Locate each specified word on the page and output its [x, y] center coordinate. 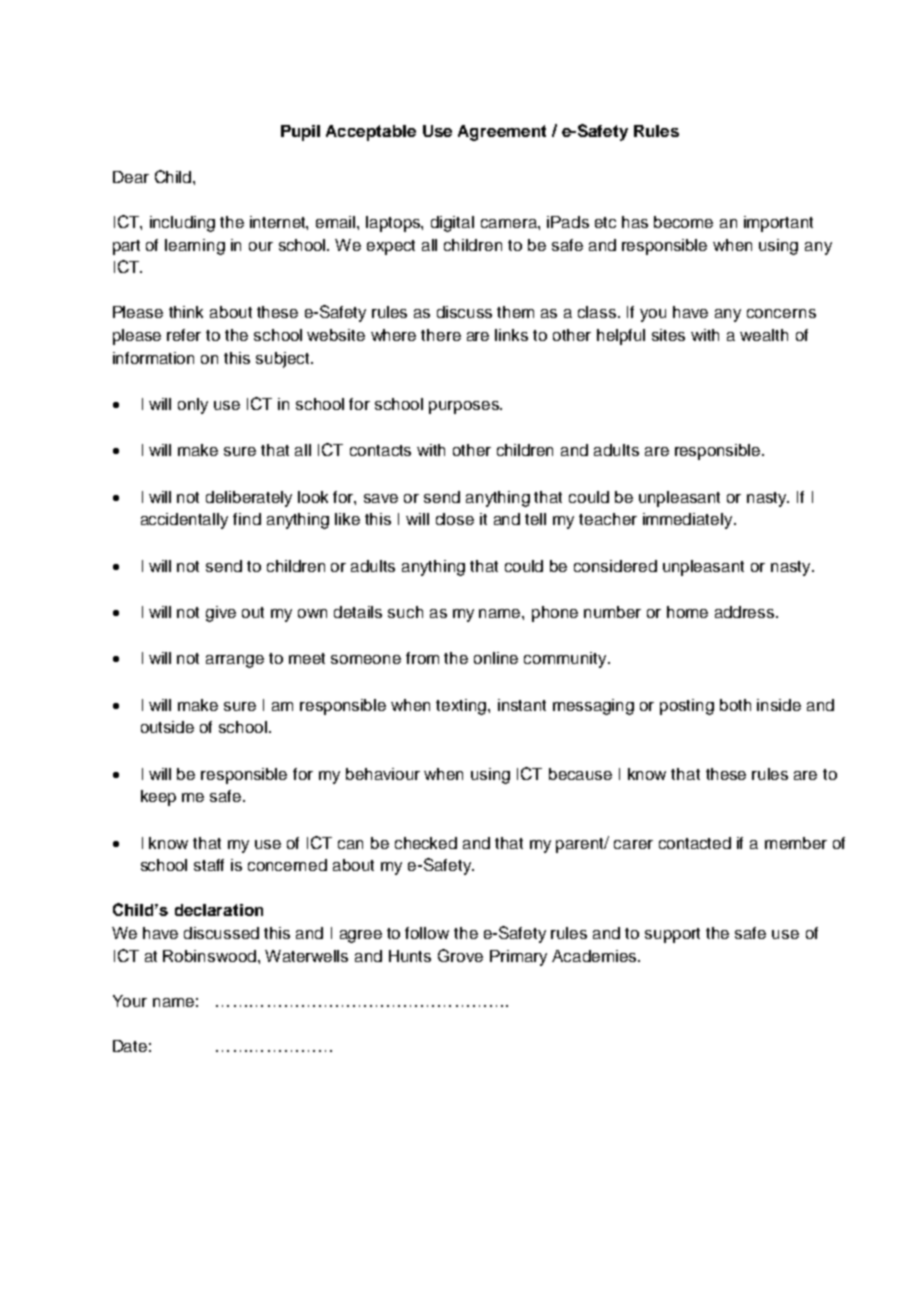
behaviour [383, 774]
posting [687, 707]
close [455, 519]
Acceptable [371, 133]
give [221, 614]
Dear [131, 177]
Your [130, 1001]
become [683, 222]
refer [184, 335]
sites [668, 335]
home [687, 612]
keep [158, 798]
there [441, 335]
